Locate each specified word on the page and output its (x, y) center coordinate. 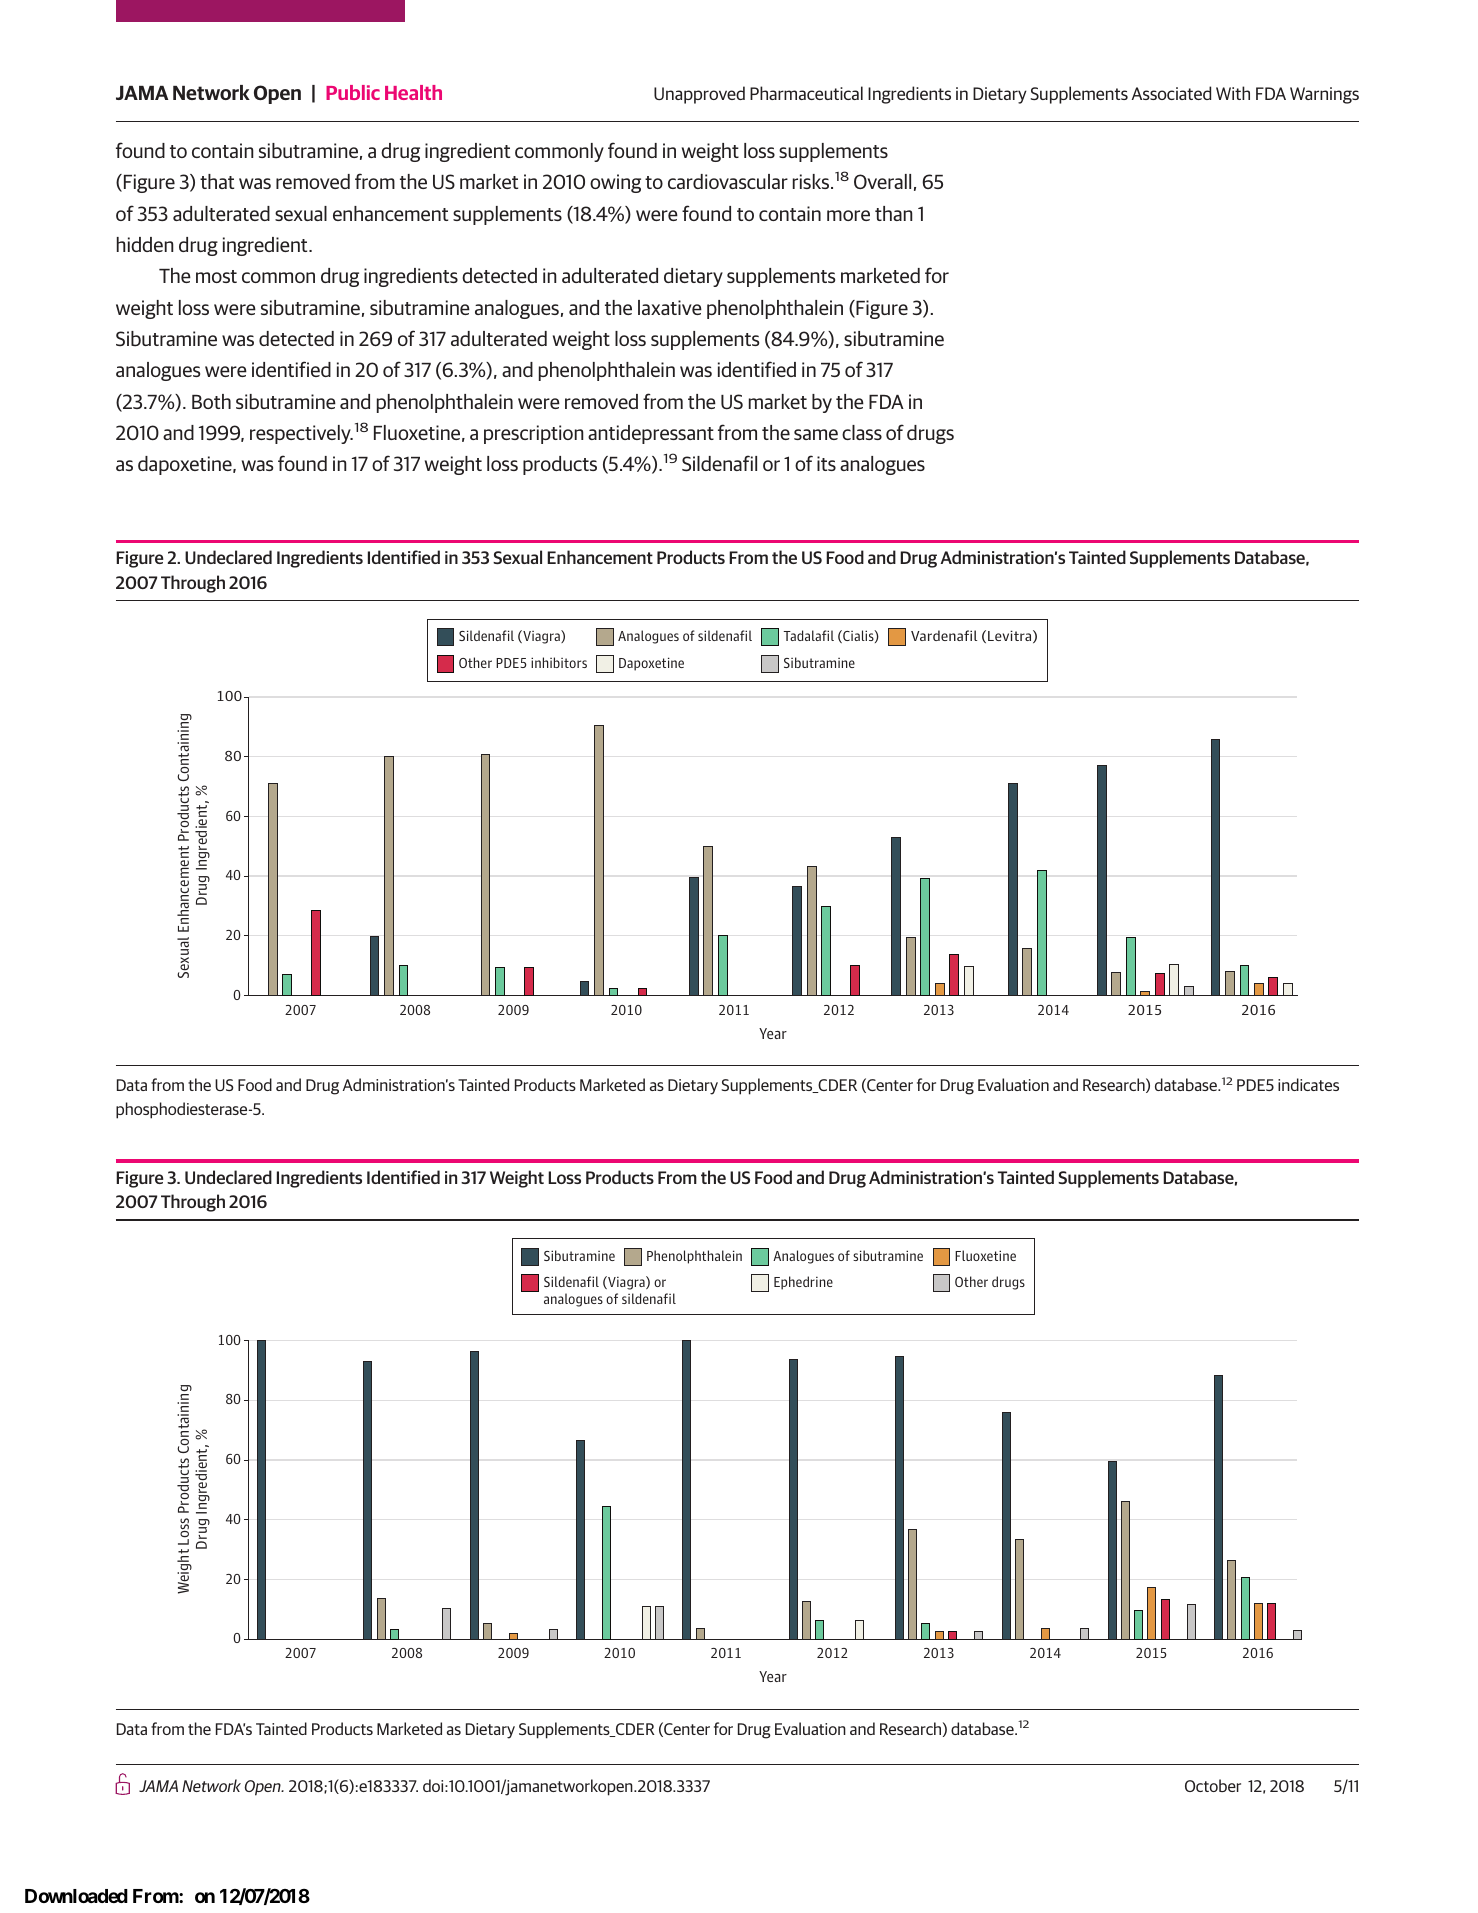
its (826, 463)
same (816, 434)
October (1213, 1785)
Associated (1171, 93)
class (862, 432)
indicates (1308, 1084)
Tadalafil (808, 635)
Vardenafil (944, 635)
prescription (533, 434)
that (217, 181)
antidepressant (651, 434)
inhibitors (559, 662)
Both (211, 401)
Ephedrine (803, 1283)
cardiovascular (728, 181)
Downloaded (76, 1896)
